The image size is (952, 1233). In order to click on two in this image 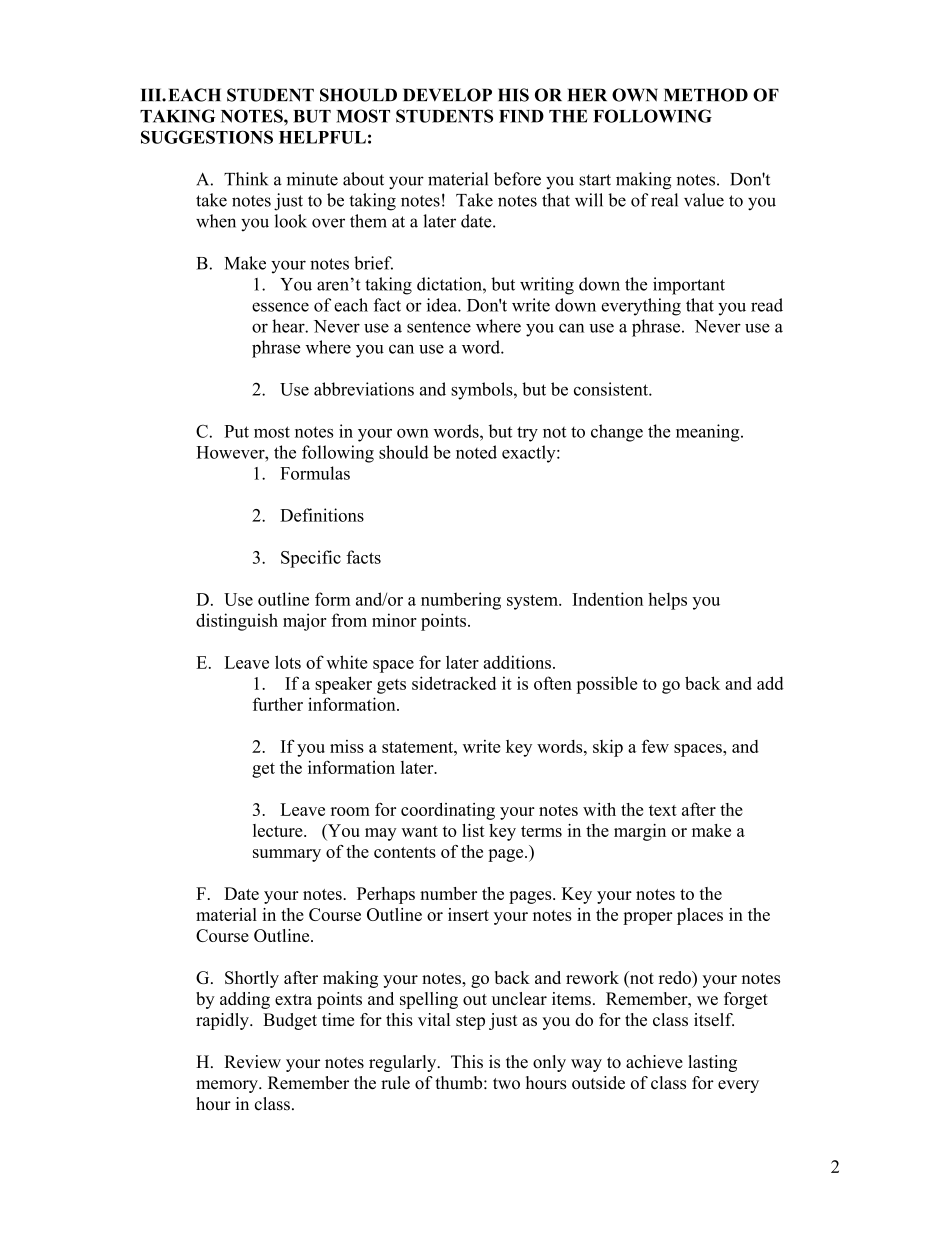, I will do `click(506, 1083)`.
